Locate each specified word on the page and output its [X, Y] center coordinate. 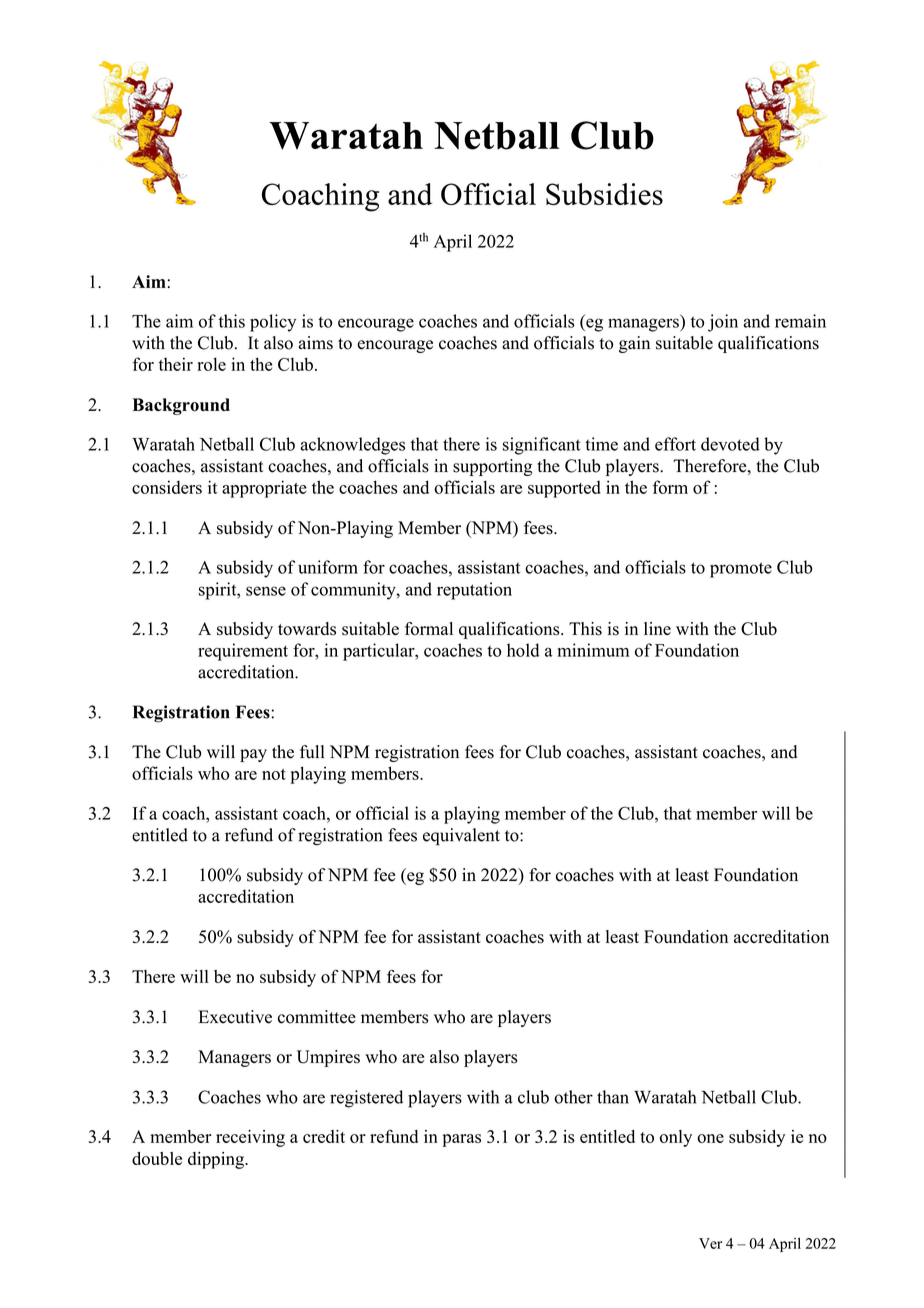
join [723, 323]
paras [461, 1140]
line [657, 628]
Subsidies [604, 194]
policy [273, 323]
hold [523, 650]
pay [253, 755]
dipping [217, 1160]
